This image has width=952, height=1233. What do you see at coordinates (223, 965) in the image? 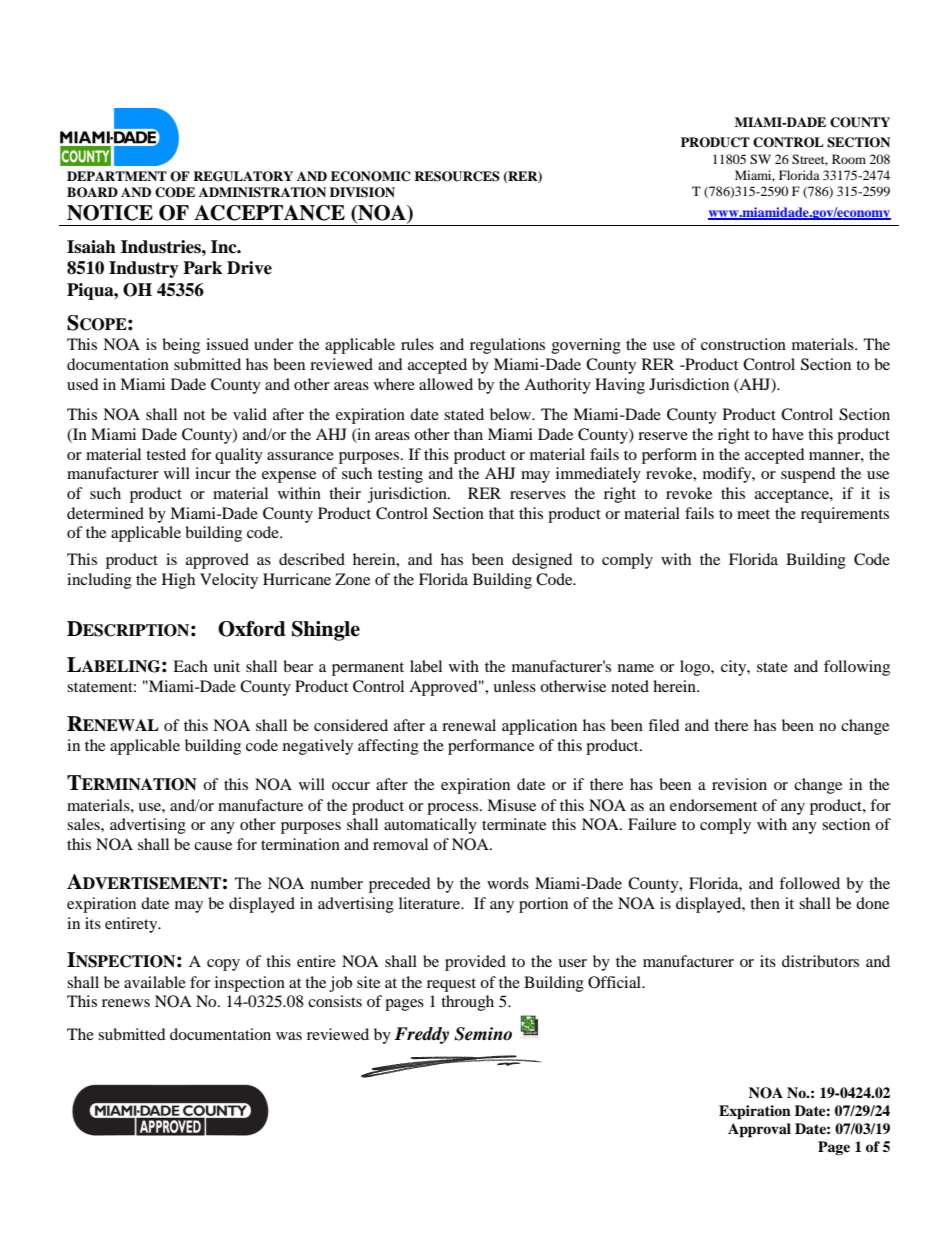
I see `copy` at bounding box center [223, 965].
